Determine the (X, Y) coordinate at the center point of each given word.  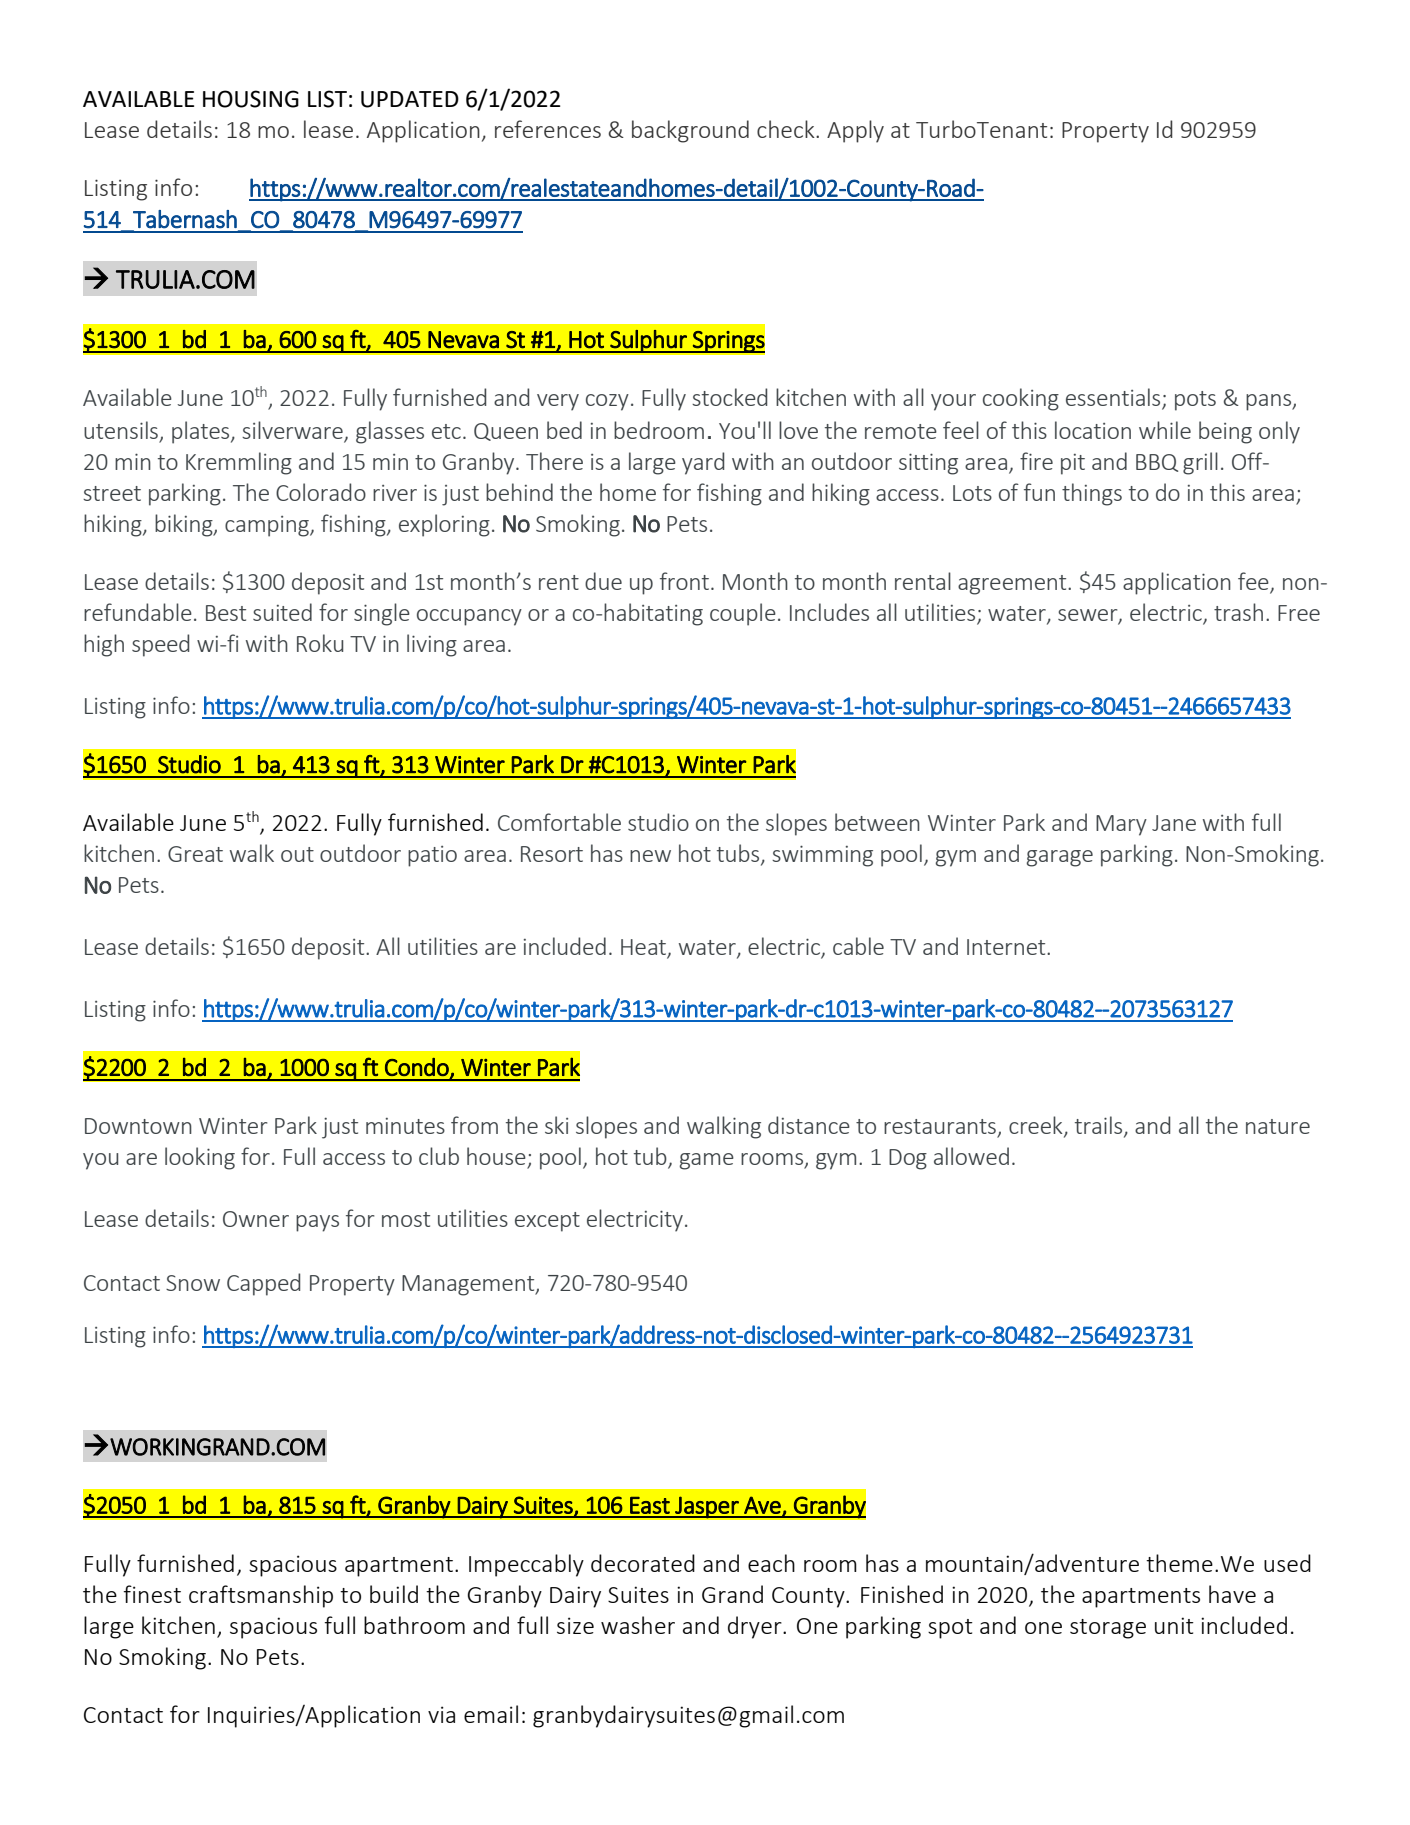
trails (1100, 1126)
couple (743, 614)
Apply (855, 131)
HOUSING (251, 99)
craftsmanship (261, 1596)
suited (282, 612)
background (690, 131)
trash (1238, 612)
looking (200, 1158)
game (707, 1161)
